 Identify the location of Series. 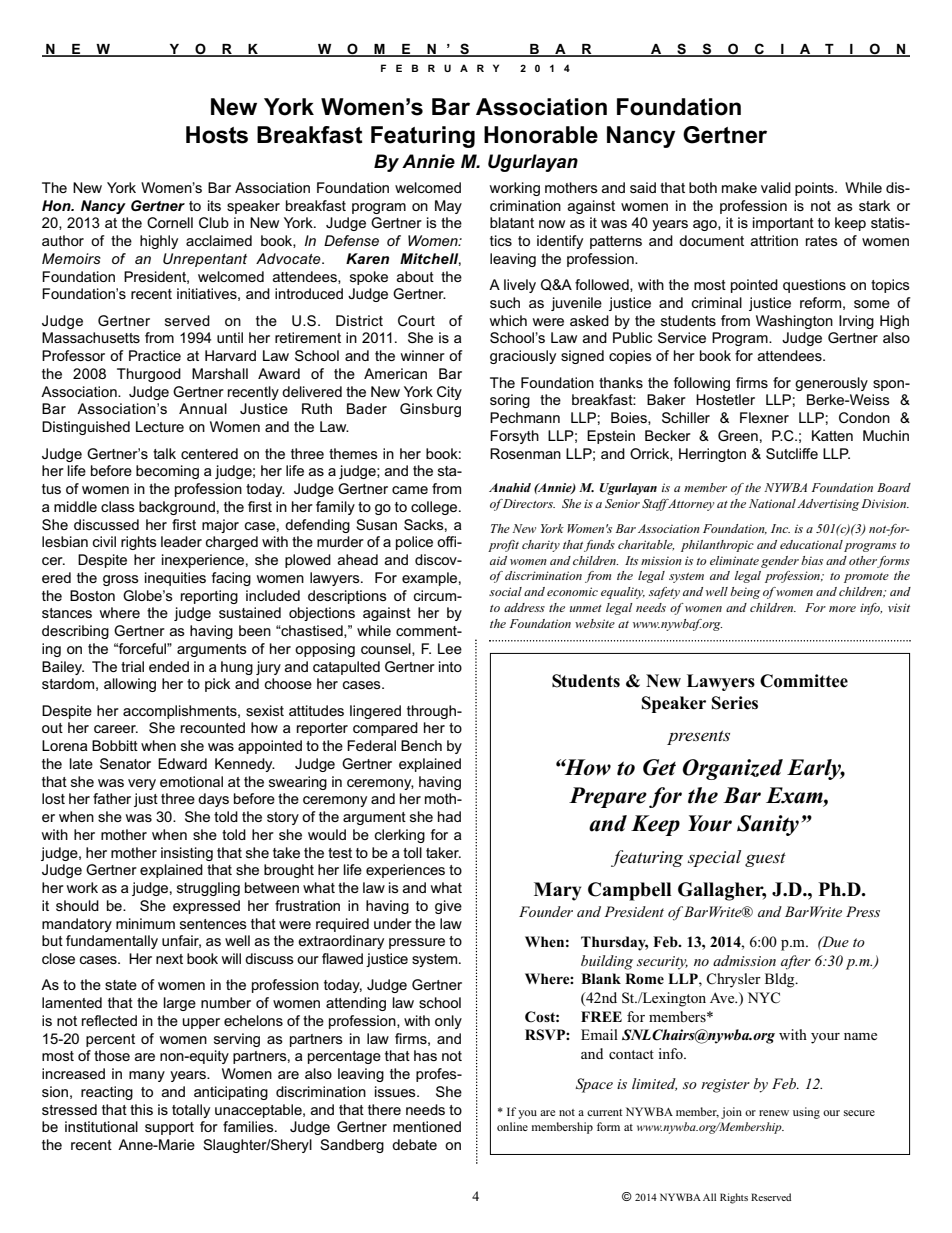
(735, 703).
